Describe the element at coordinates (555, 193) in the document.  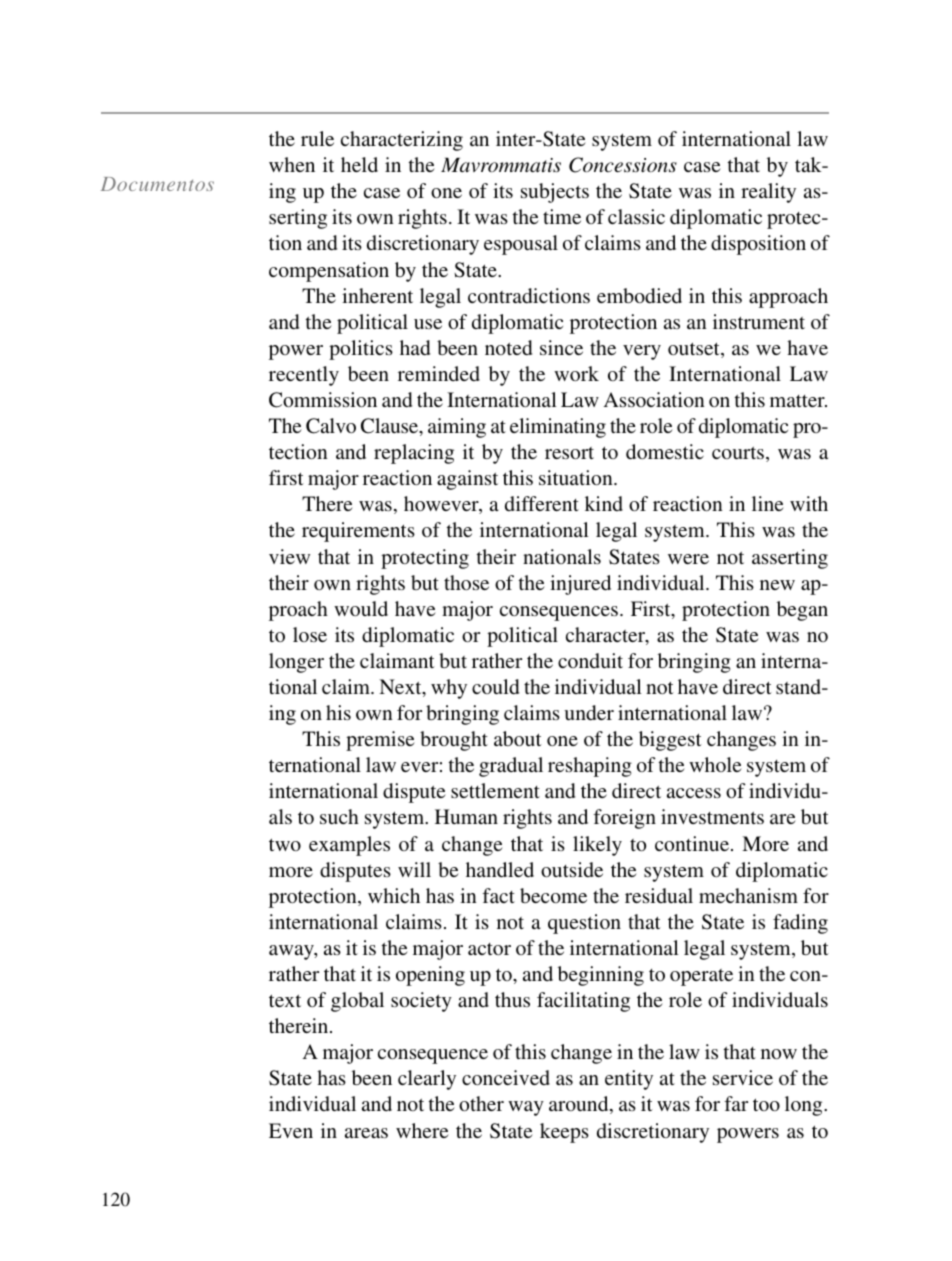
I see `subjects` at that location.
